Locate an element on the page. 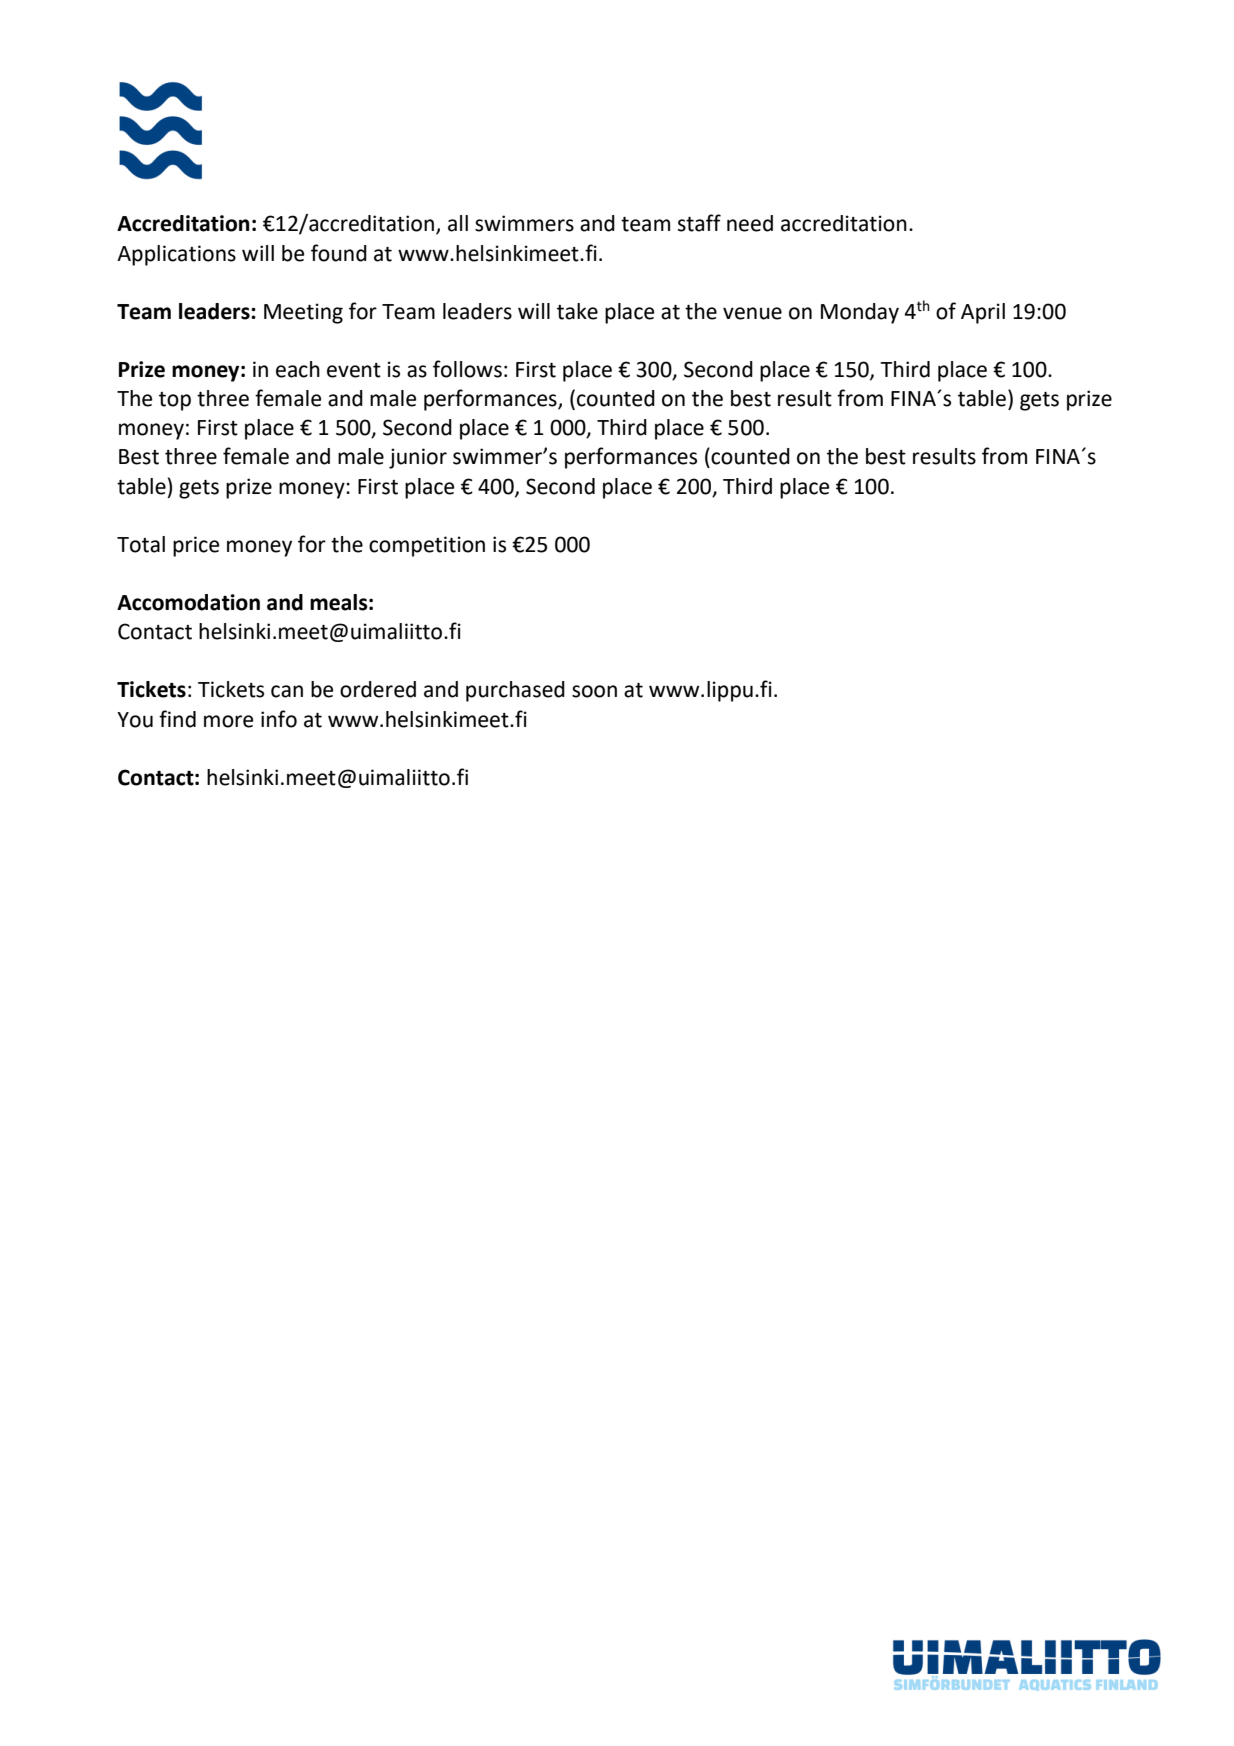  all is located at coordinates (458, 223).
